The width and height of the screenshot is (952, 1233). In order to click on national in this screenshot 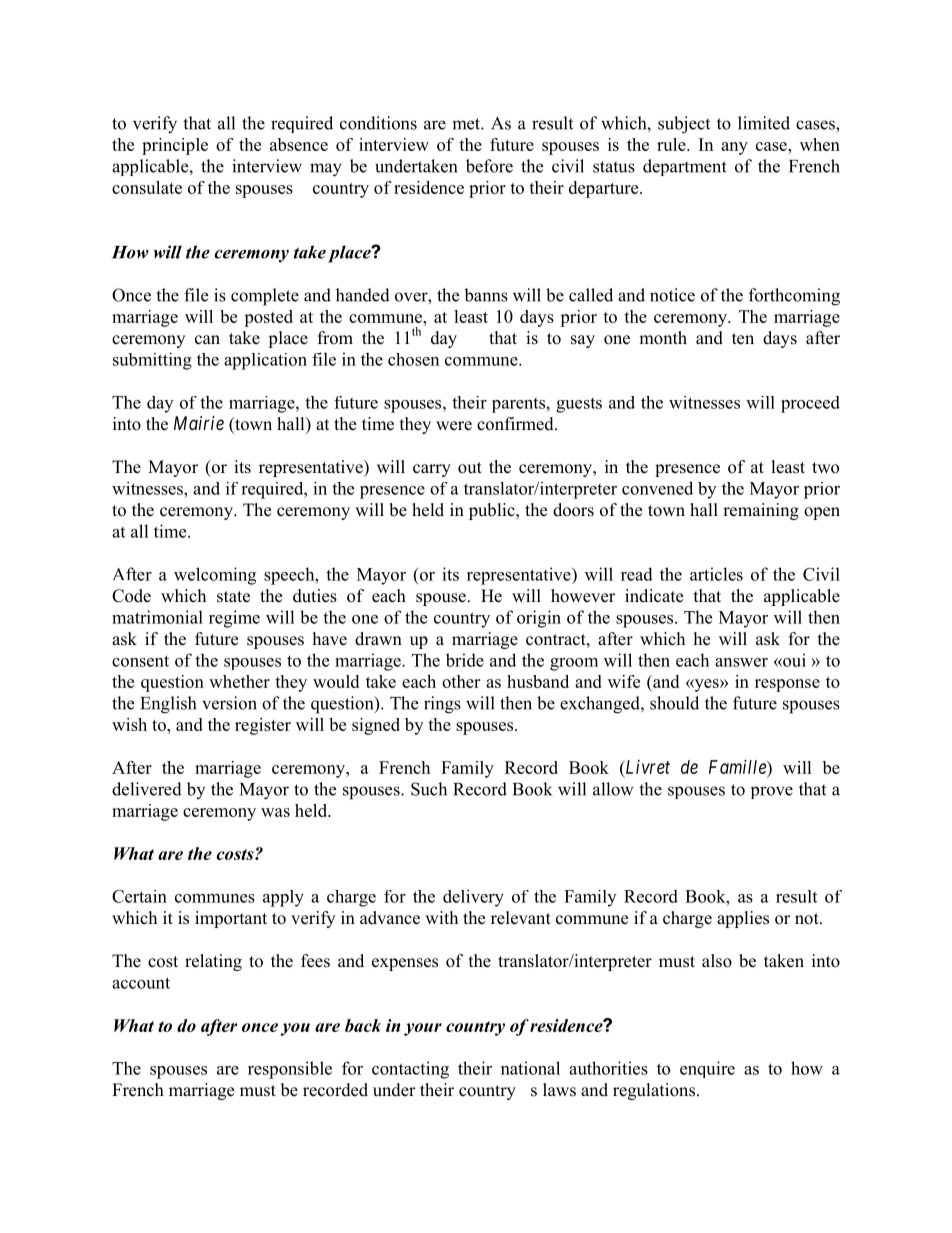, I will do `click(530, 1068)`.
